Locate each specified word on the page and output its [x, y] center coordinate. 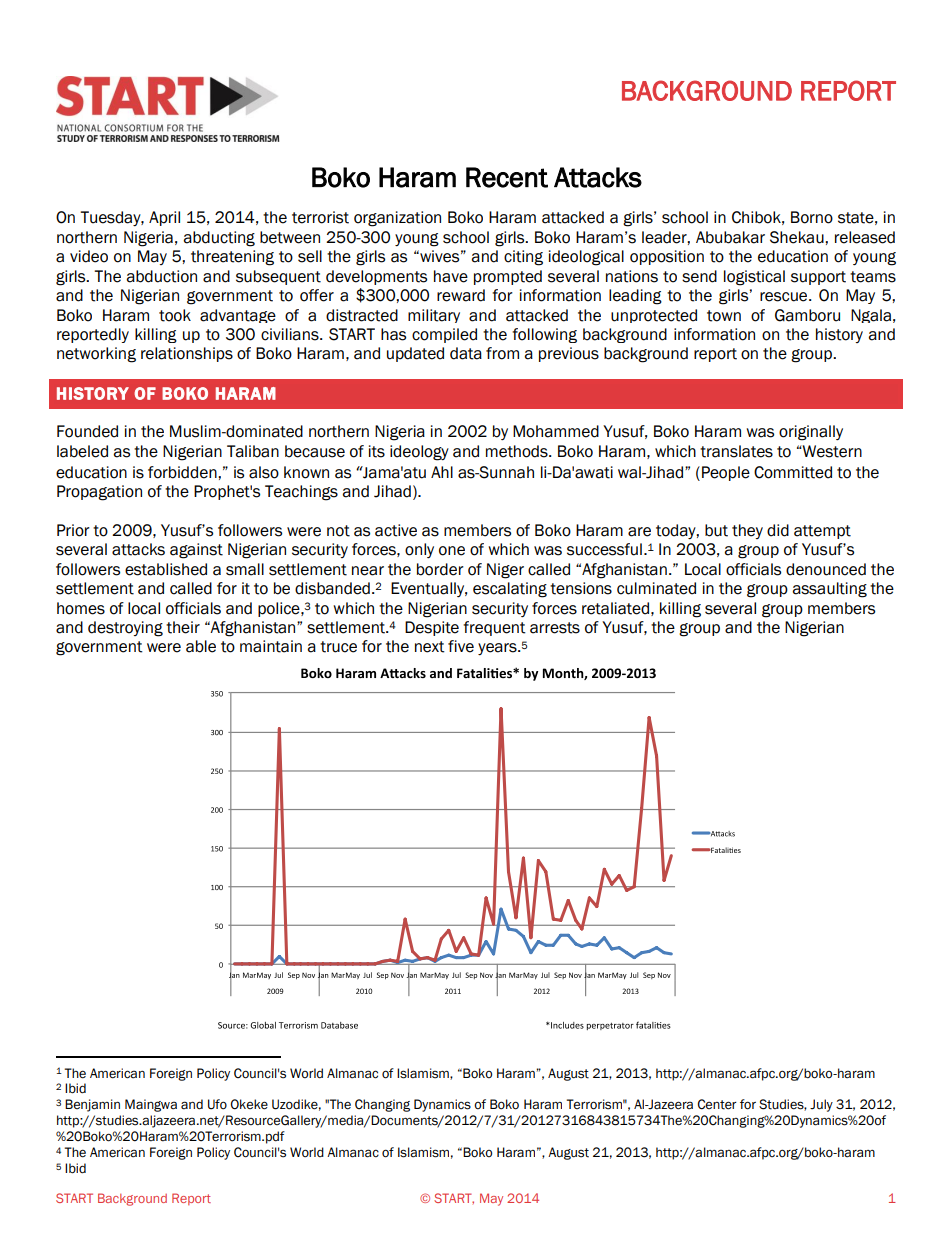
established [166, 569]
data [466, 353]
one [452, 551]
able [201, 646]
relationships [187, 354]
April [164, 218]
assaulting [829, 590]
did [778, 530]
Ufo [217, 1104]
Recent [507, 177]
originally [811, 433]
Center [717, 1104]
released [865, 237]
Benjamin [92, 1105]
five [461, 646]
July [821, 1105]
